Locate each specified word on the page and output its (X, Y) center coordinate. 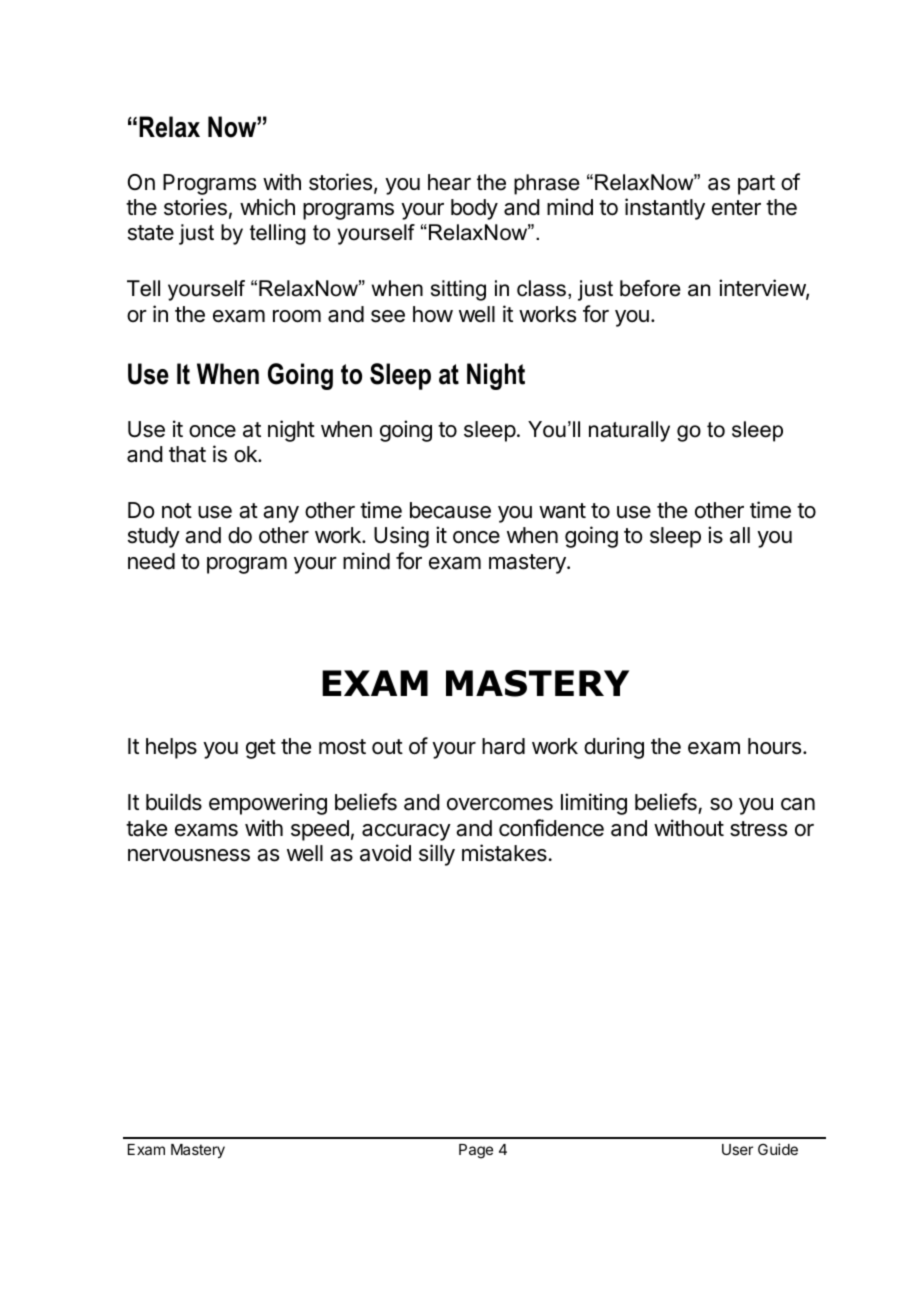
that (187, 454)
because (450, 510)
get (261, 749)
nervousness (189, 855)
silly (437, 855)
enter (736, 208)
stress (758, 829)
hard (503, 746)
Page (476, 1151)
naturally (629, 431)
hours (774, 746)
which (267, 207)
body (474, 209)
